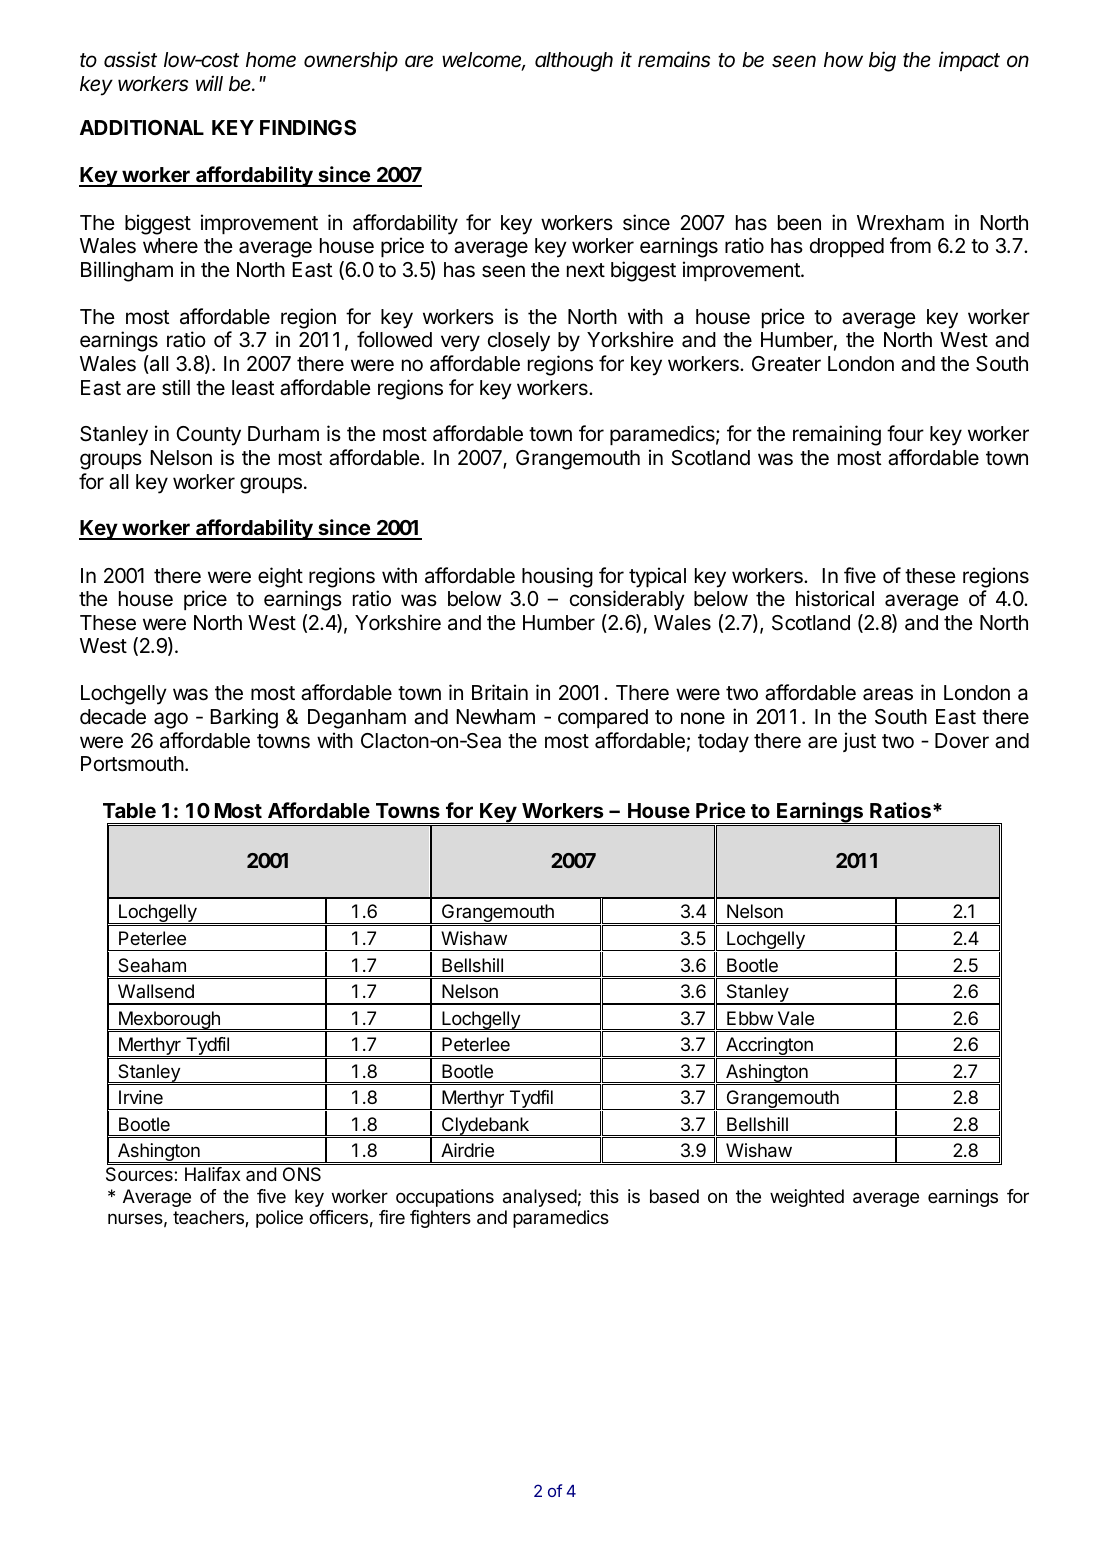 This screenshot has height=1567, width=1108. I want to click on historical, so click(835, 598).
